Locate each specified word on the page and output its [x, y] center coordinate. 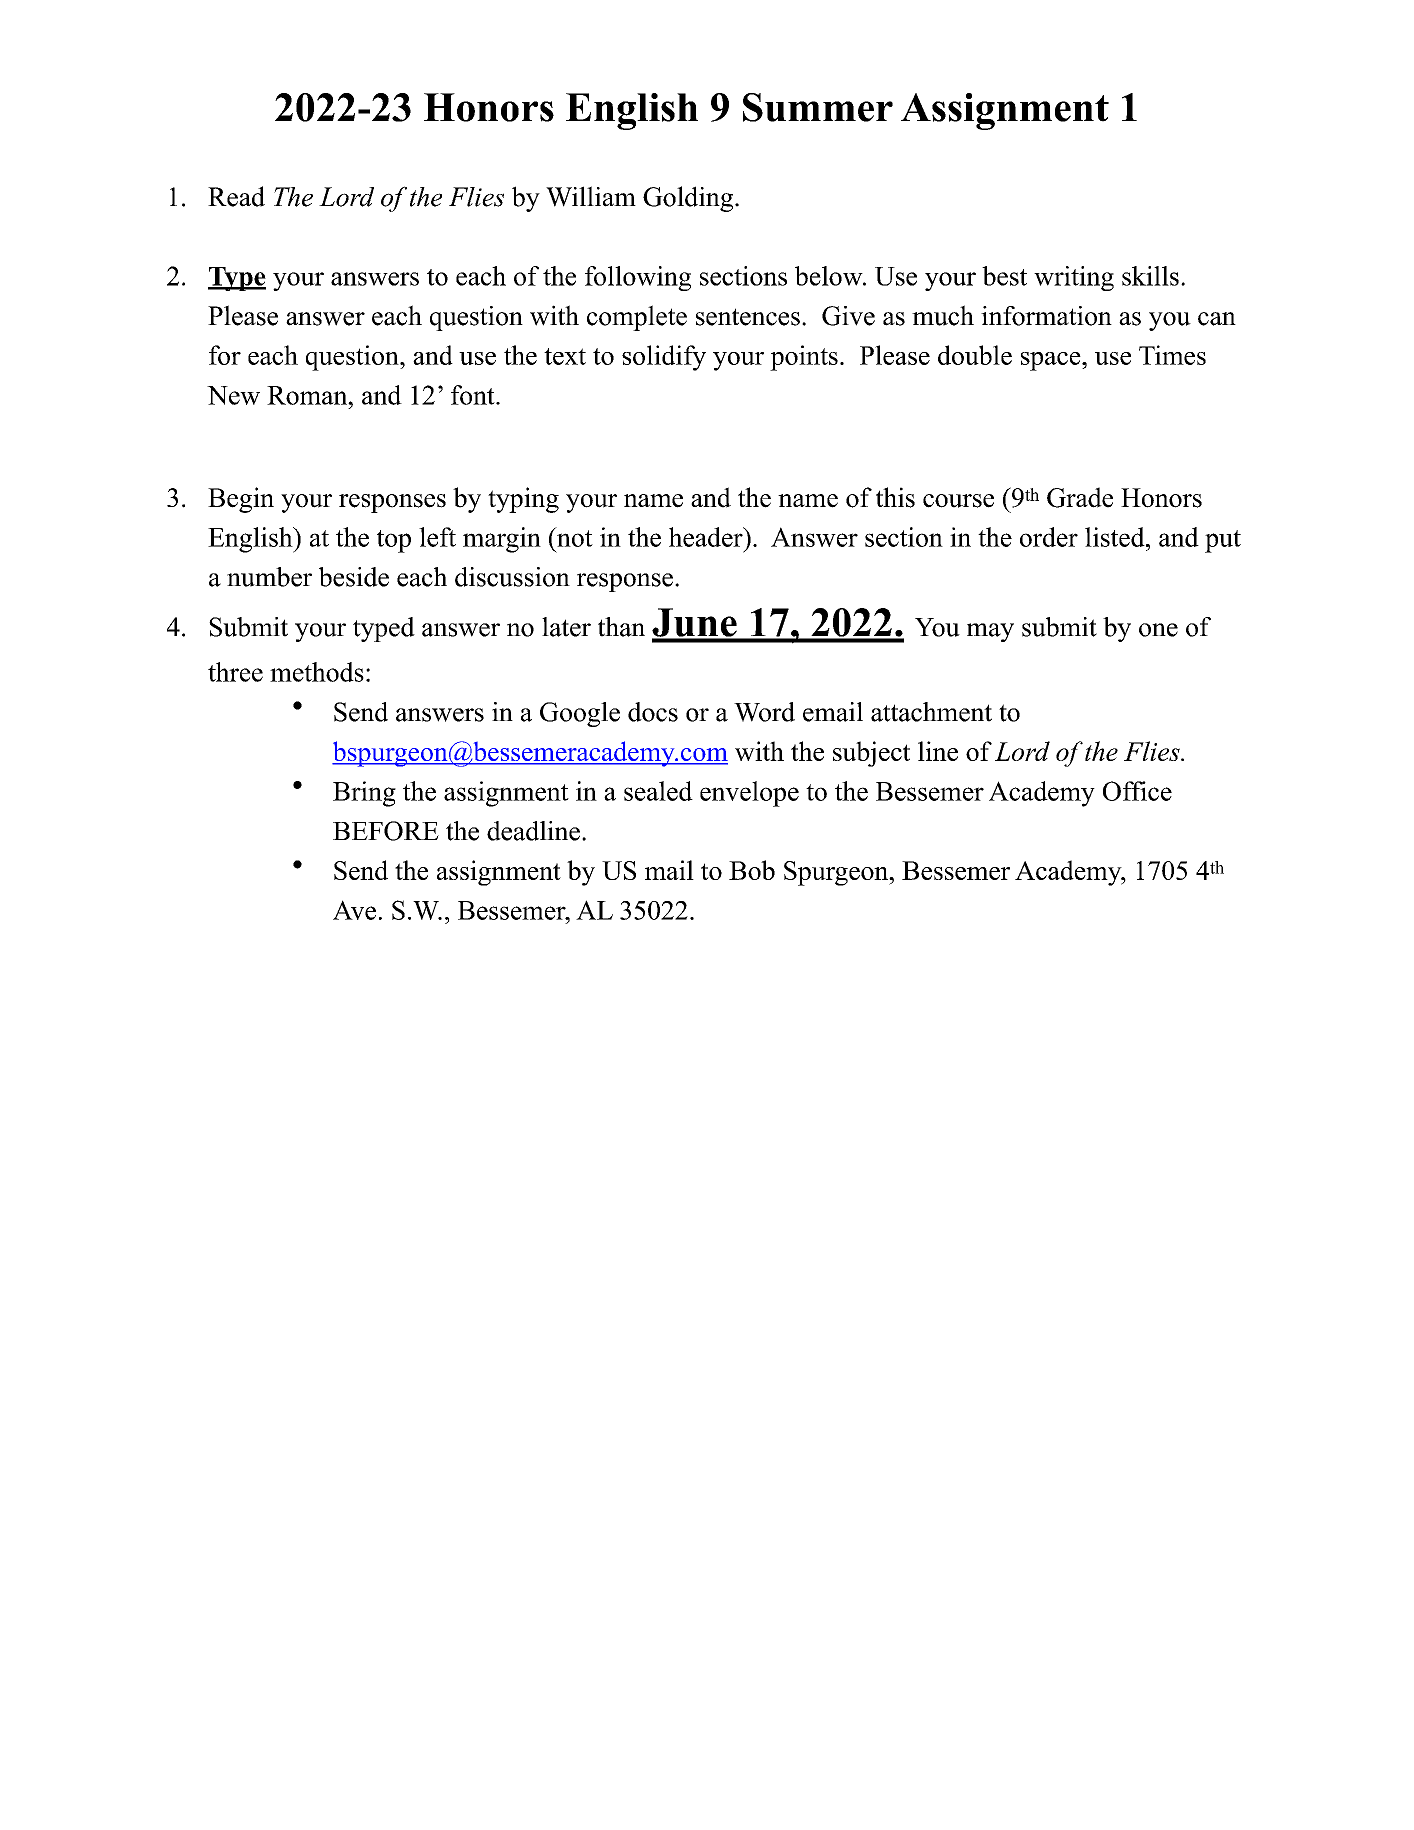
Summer [818, 107]
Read [236, 196]
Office [1137, 791]
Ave [354, 910]
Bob [752, 870]
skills [1150, 276]
